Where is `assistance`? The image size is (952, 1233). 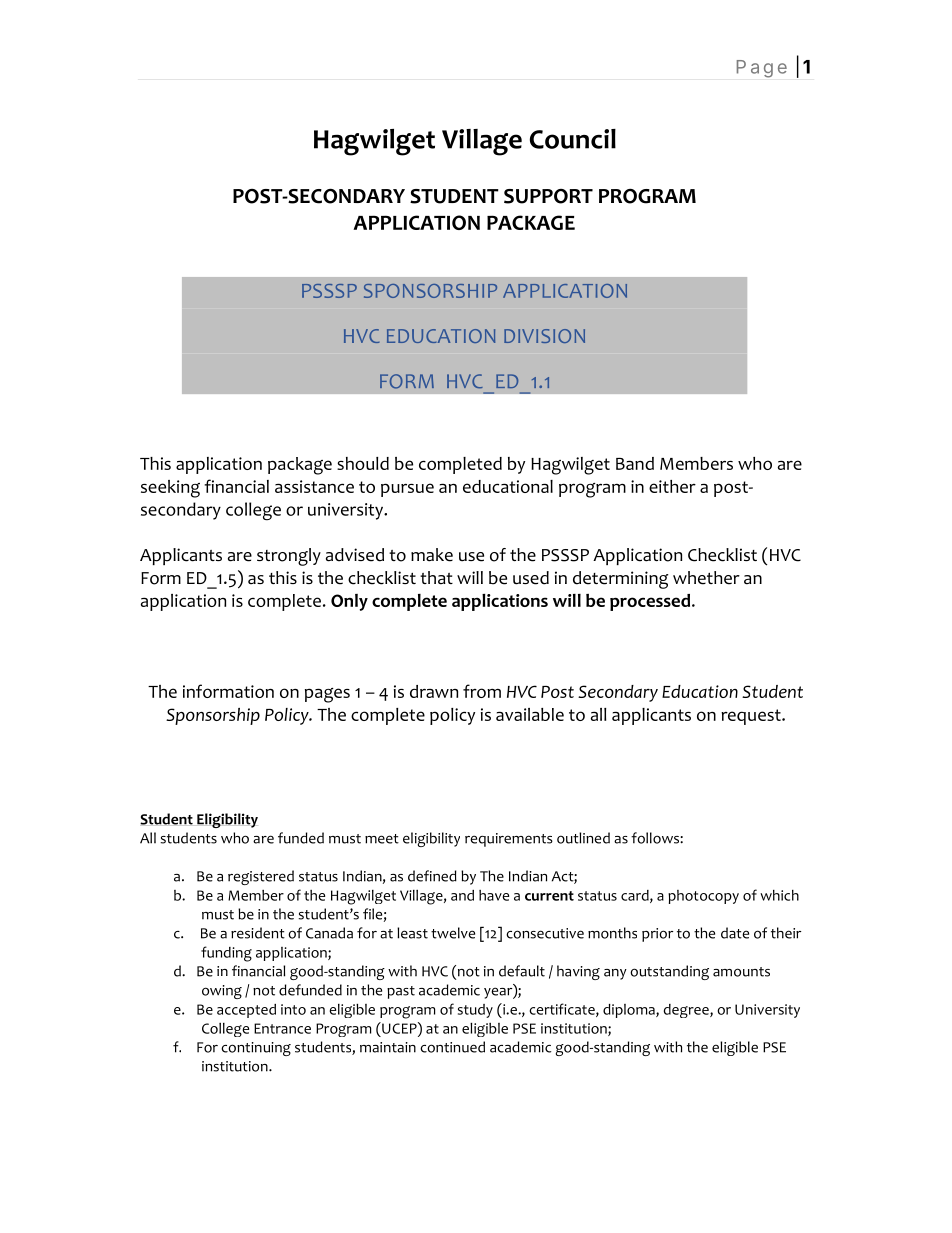
assistance is located at coordinates (314, 486).
